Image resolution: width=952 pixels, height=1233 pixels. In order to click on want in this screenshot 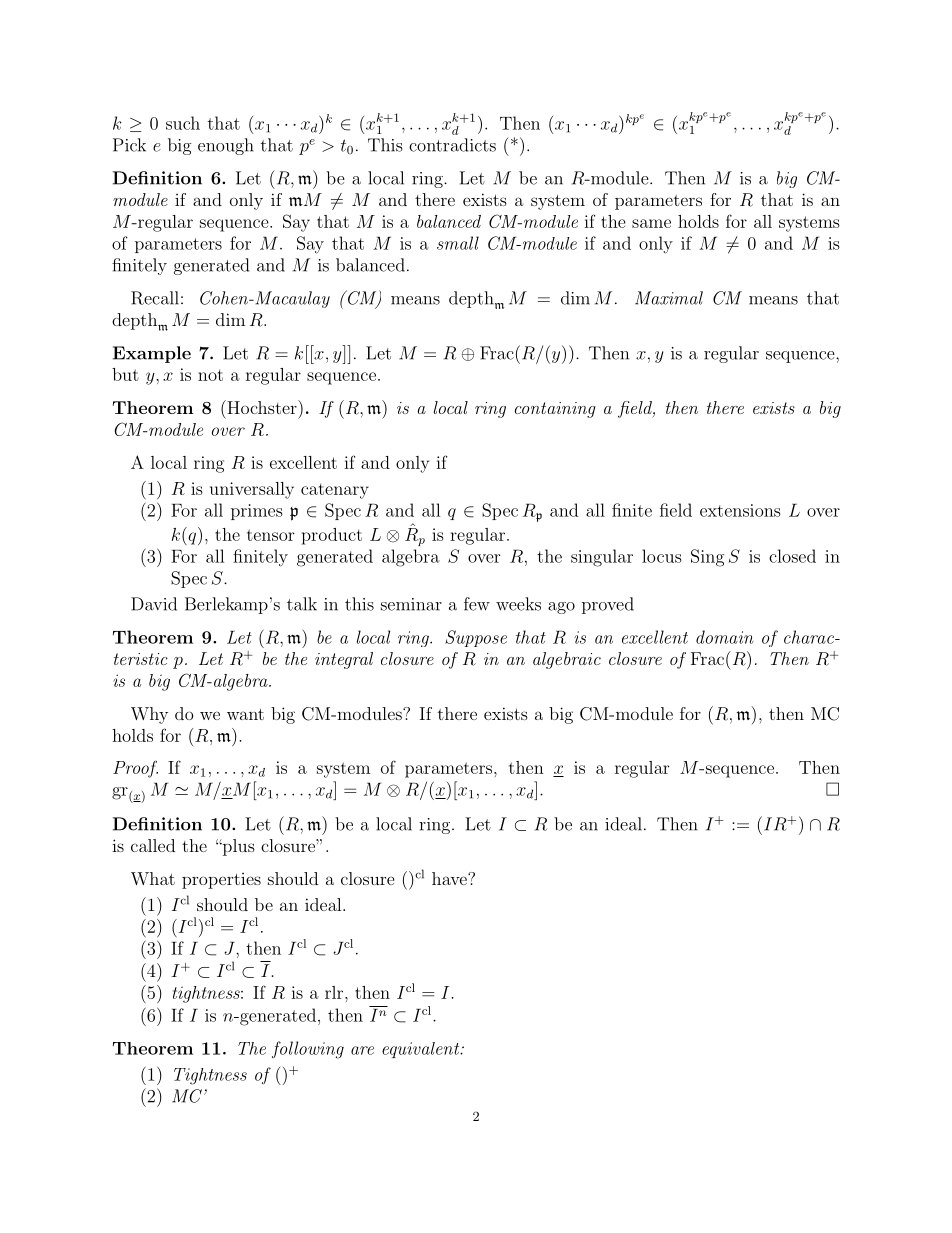, I will do `click(245, 714)`.
